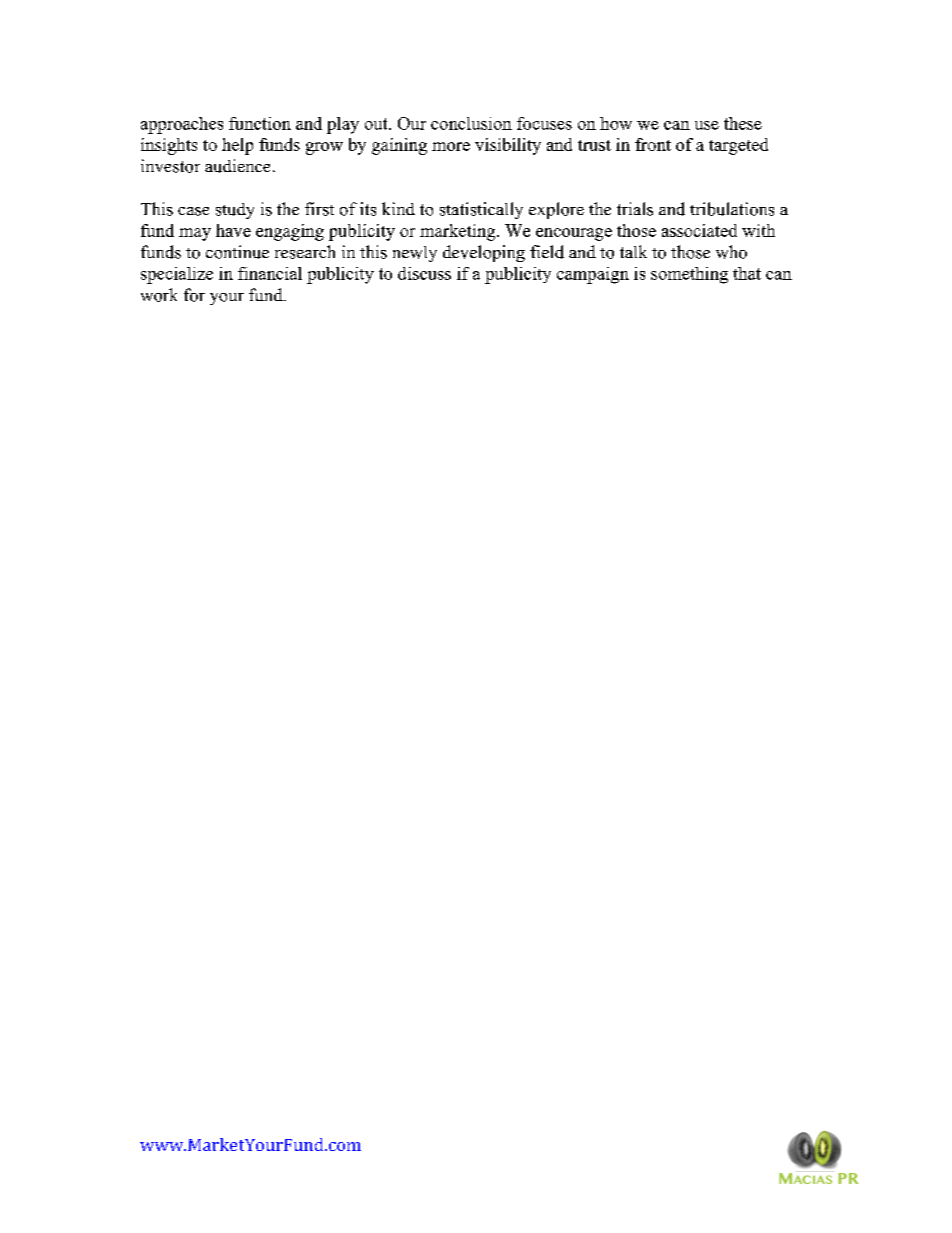 This screenshot has width=952, height=1233. Describe the element at coordinates (195, 234) in the screenshot. I see `may` at that location.
